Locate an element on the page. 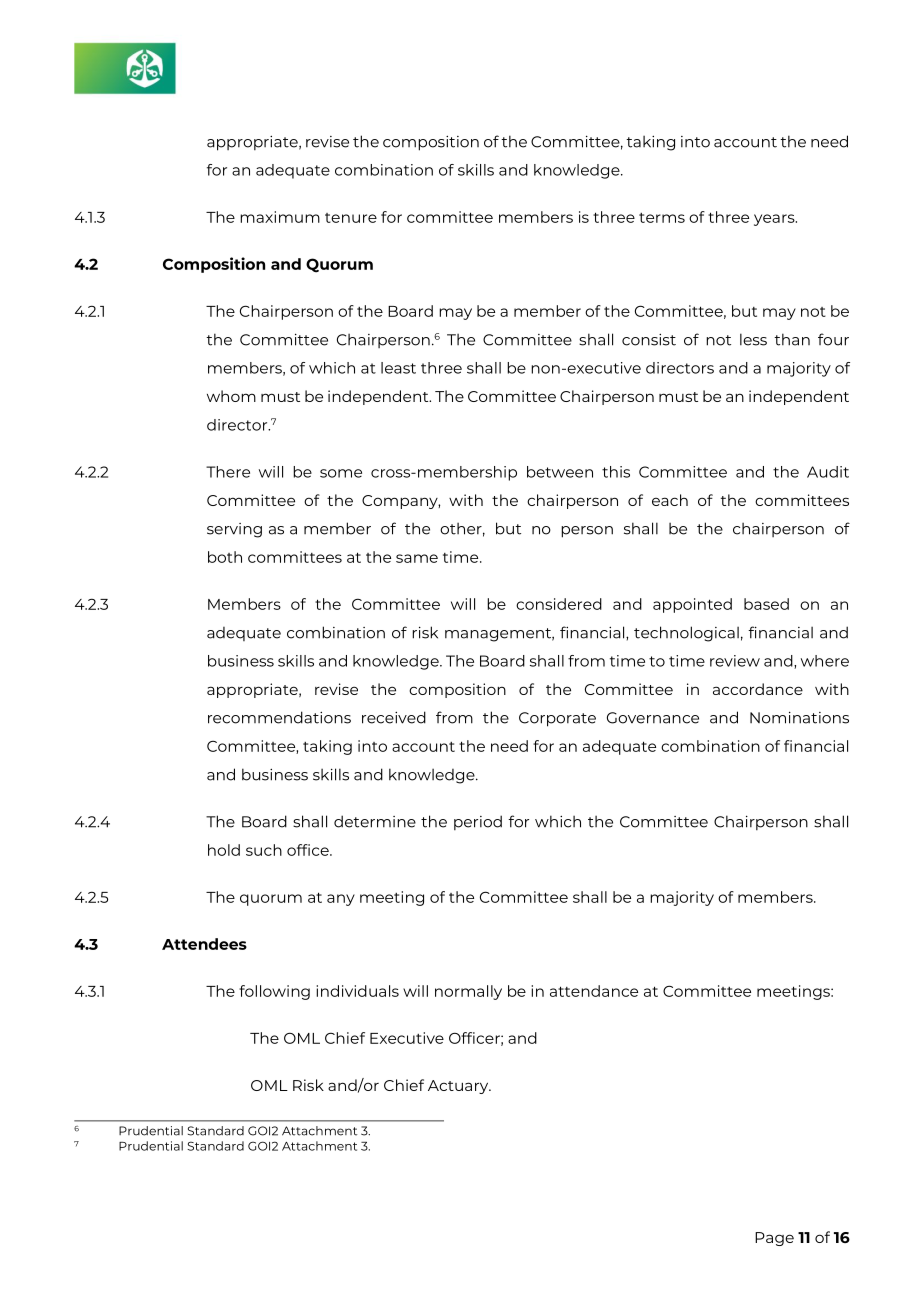 This image has height=1308, width=924. attendance is located at coordinates (594, 991).
